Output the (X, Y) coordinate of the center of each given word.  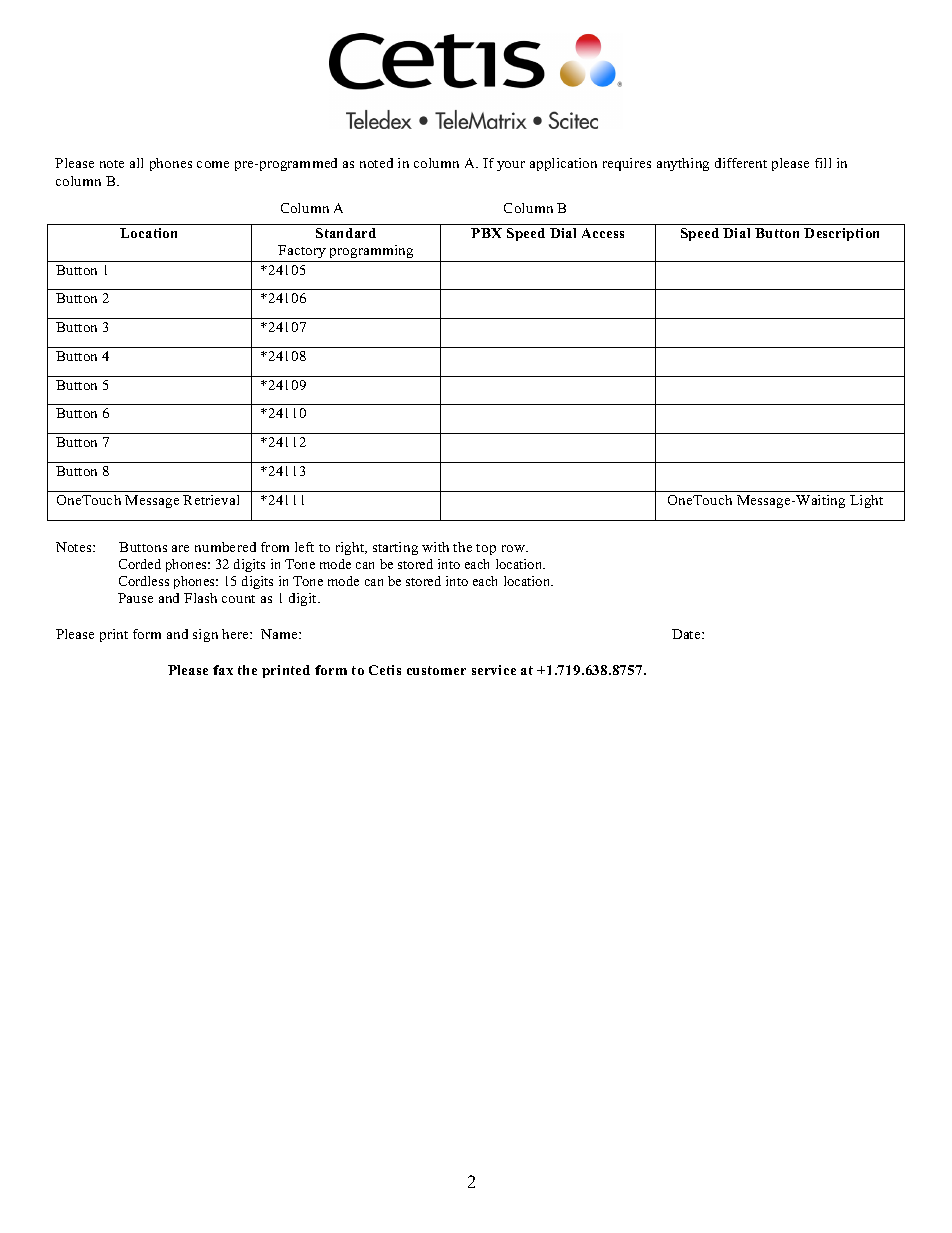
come (213, 164)
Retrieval (211, 500)
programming (371, 251)
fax (223, 670)
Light (866, 501)
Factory (302, 251)
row (514, 548)
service (494, 670)
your (511, 166)
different (741, 163)
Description (841, 234)
